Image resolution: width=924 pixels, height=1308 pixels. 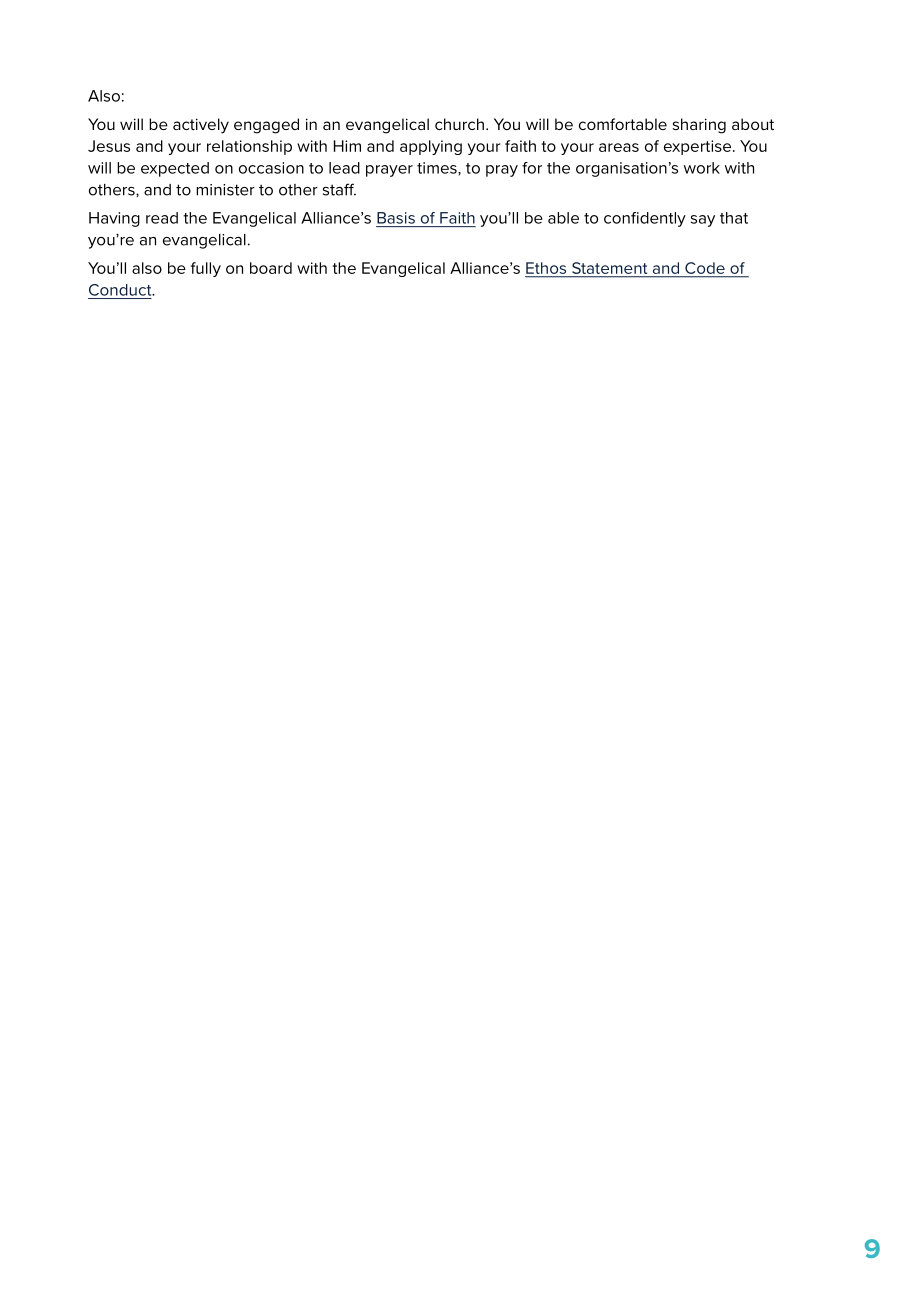 I want to click on times, so click(x=438, y=168).
